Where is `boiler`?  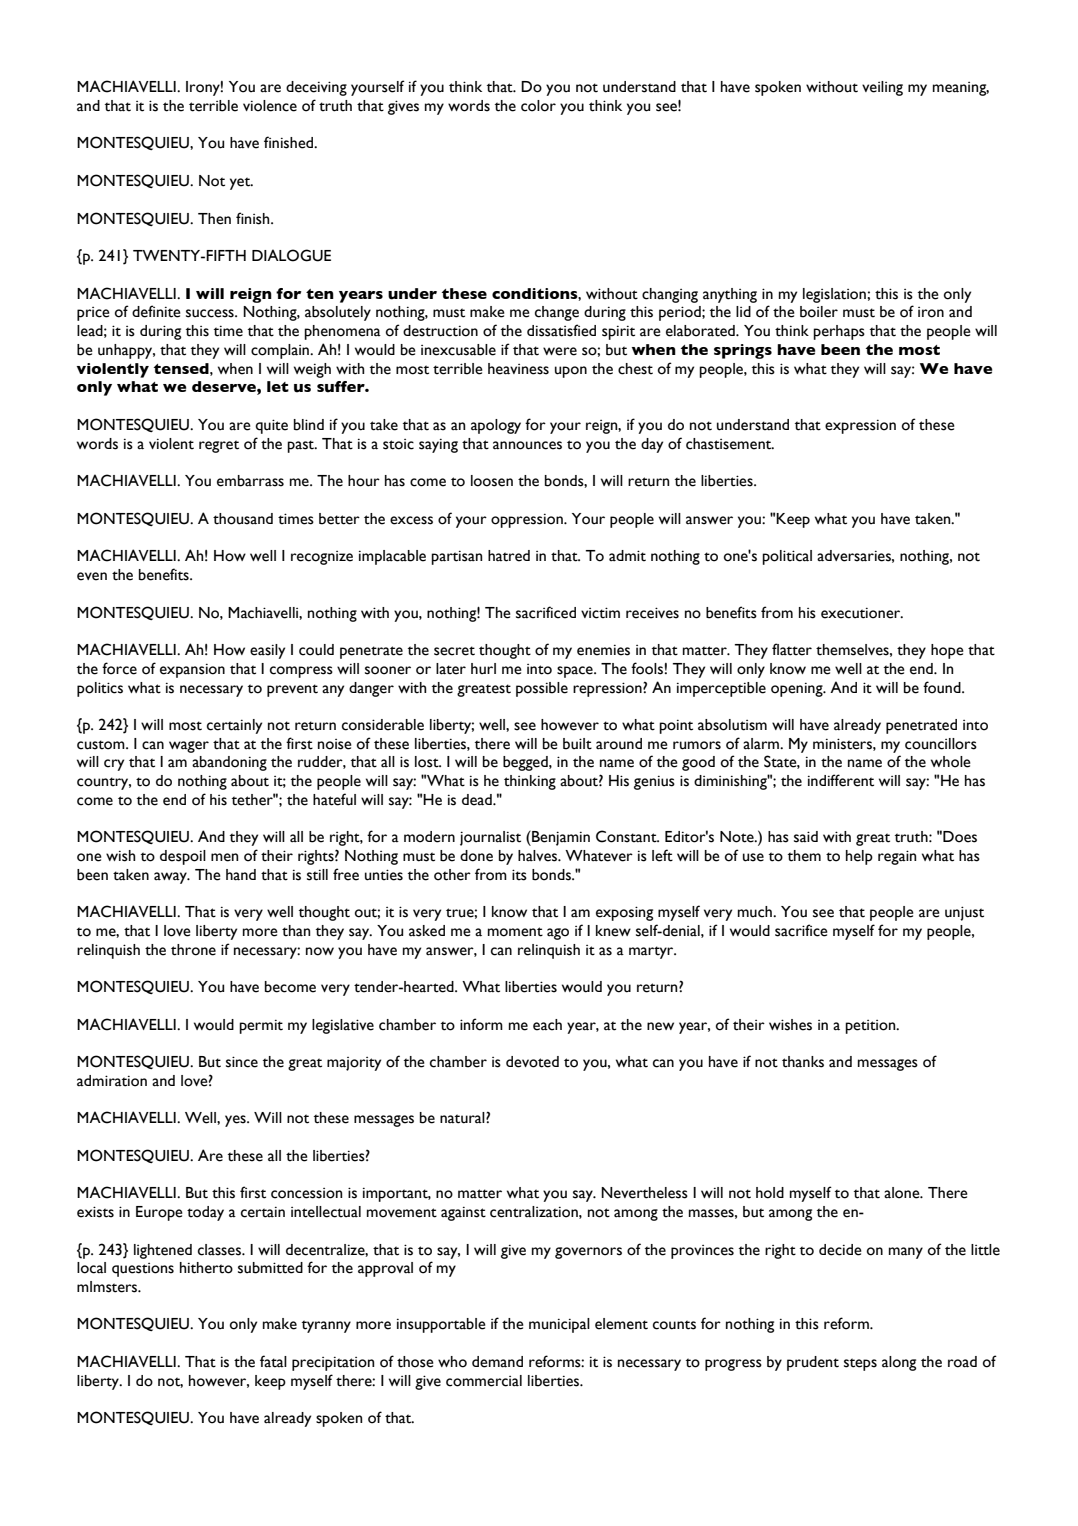 boiler is located at coordinates (819, 312).
